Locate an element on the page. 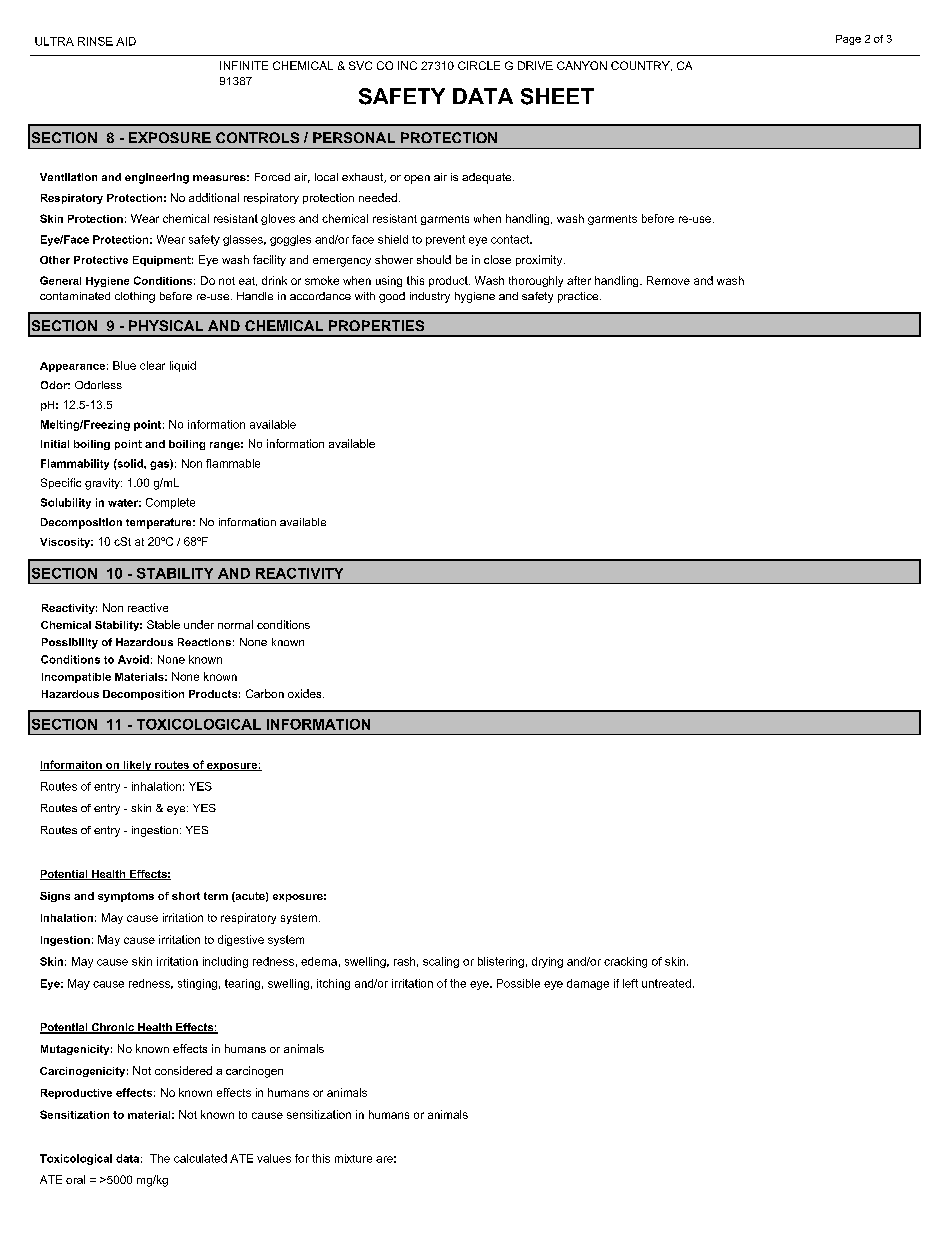  oxides is located at coordinates (306, 693).
